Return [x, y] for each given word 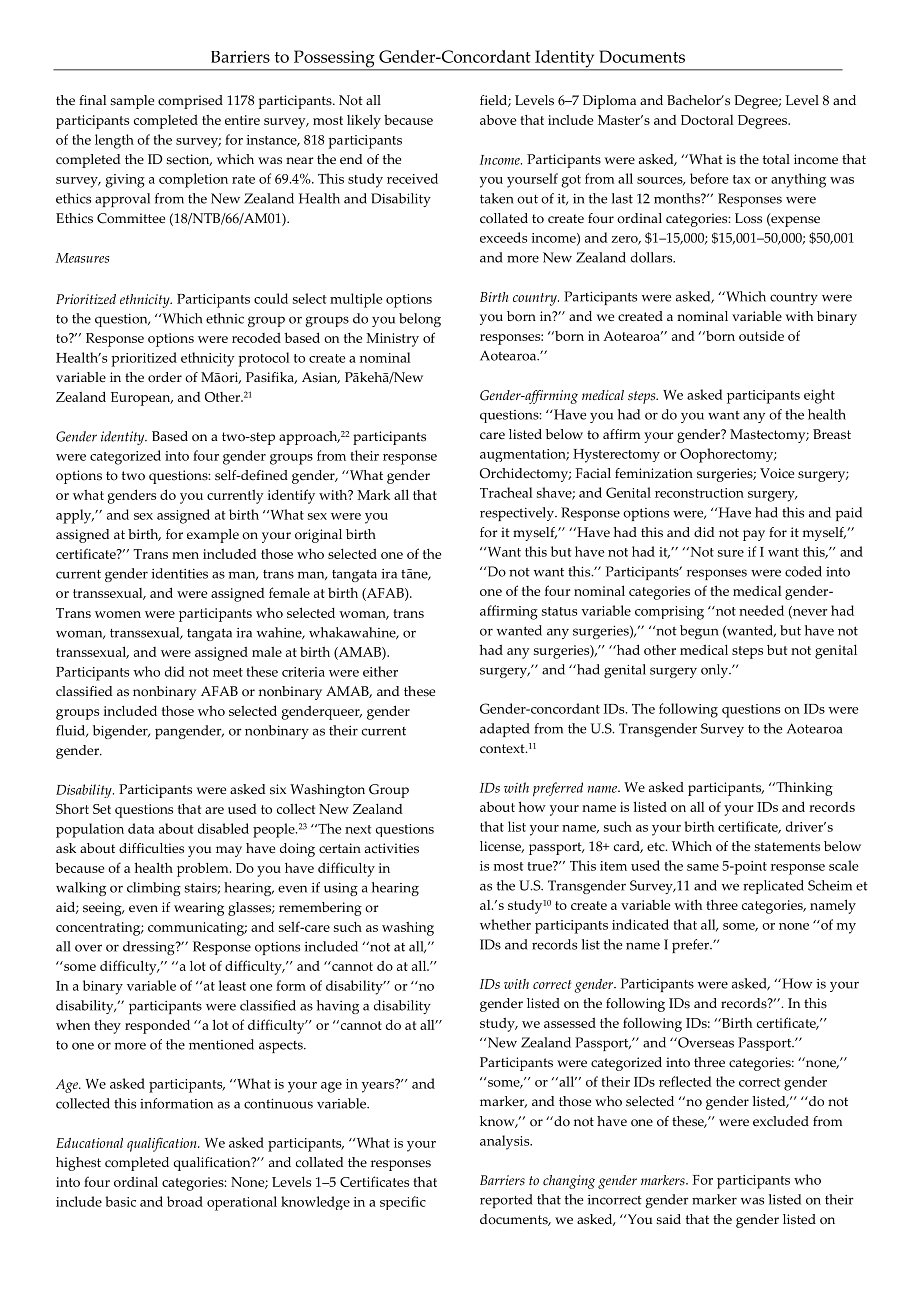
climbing [154, 889]
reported [506, 1201]
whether [505, 924]
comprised [190, 102]
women [118, 614]
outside [761, 336]
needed [761, 610]
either [380, 671]
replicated [773, 887]
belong [420, 320]
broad [185, 1201]
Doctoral [707, 120]
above [498, 119]
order [165, 377]
